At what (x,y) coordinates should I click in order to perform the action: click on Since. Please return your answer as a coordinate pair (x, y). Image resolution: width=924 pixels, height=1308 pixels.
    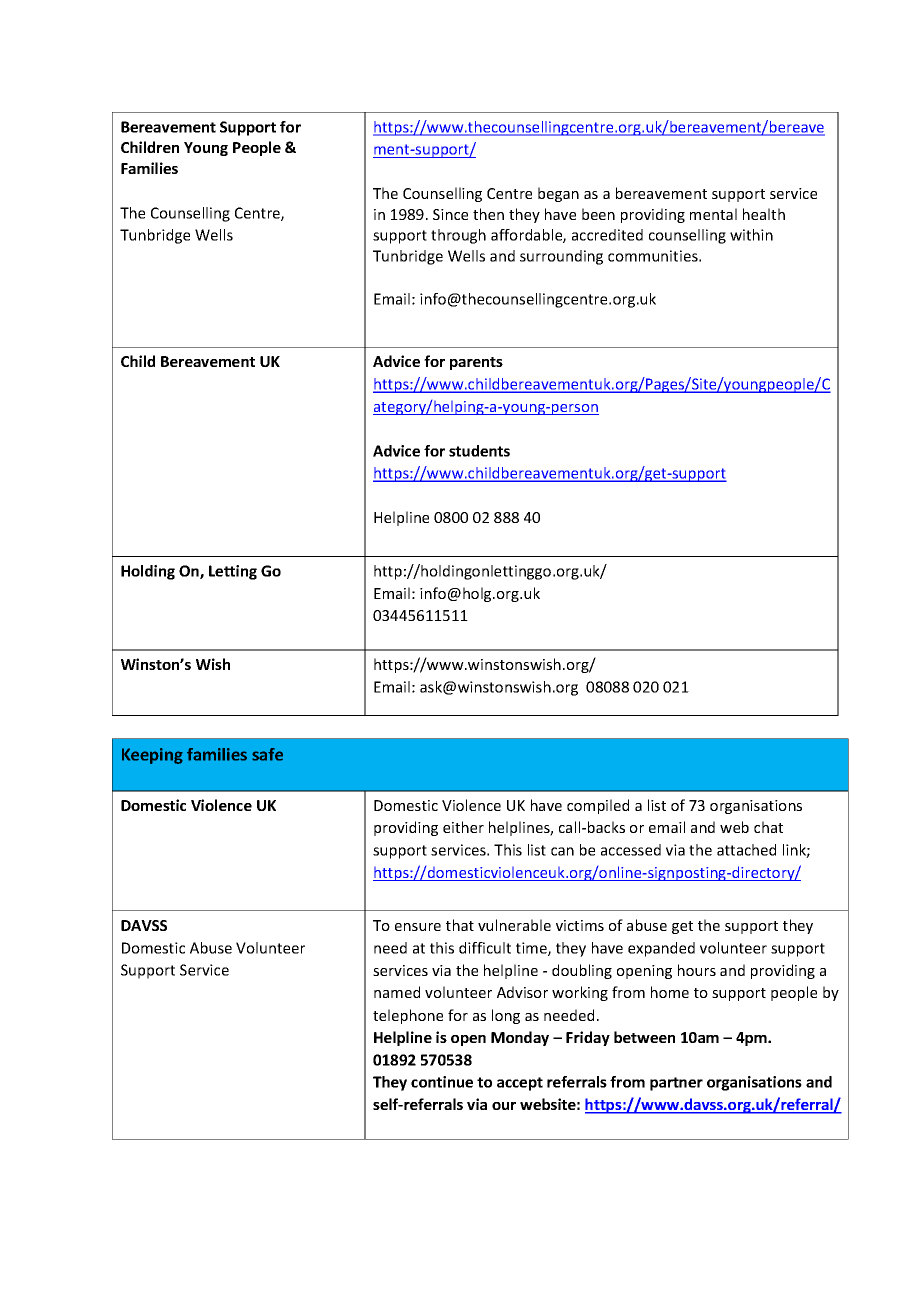
    Looking at the image, I should click on (450, 214).
